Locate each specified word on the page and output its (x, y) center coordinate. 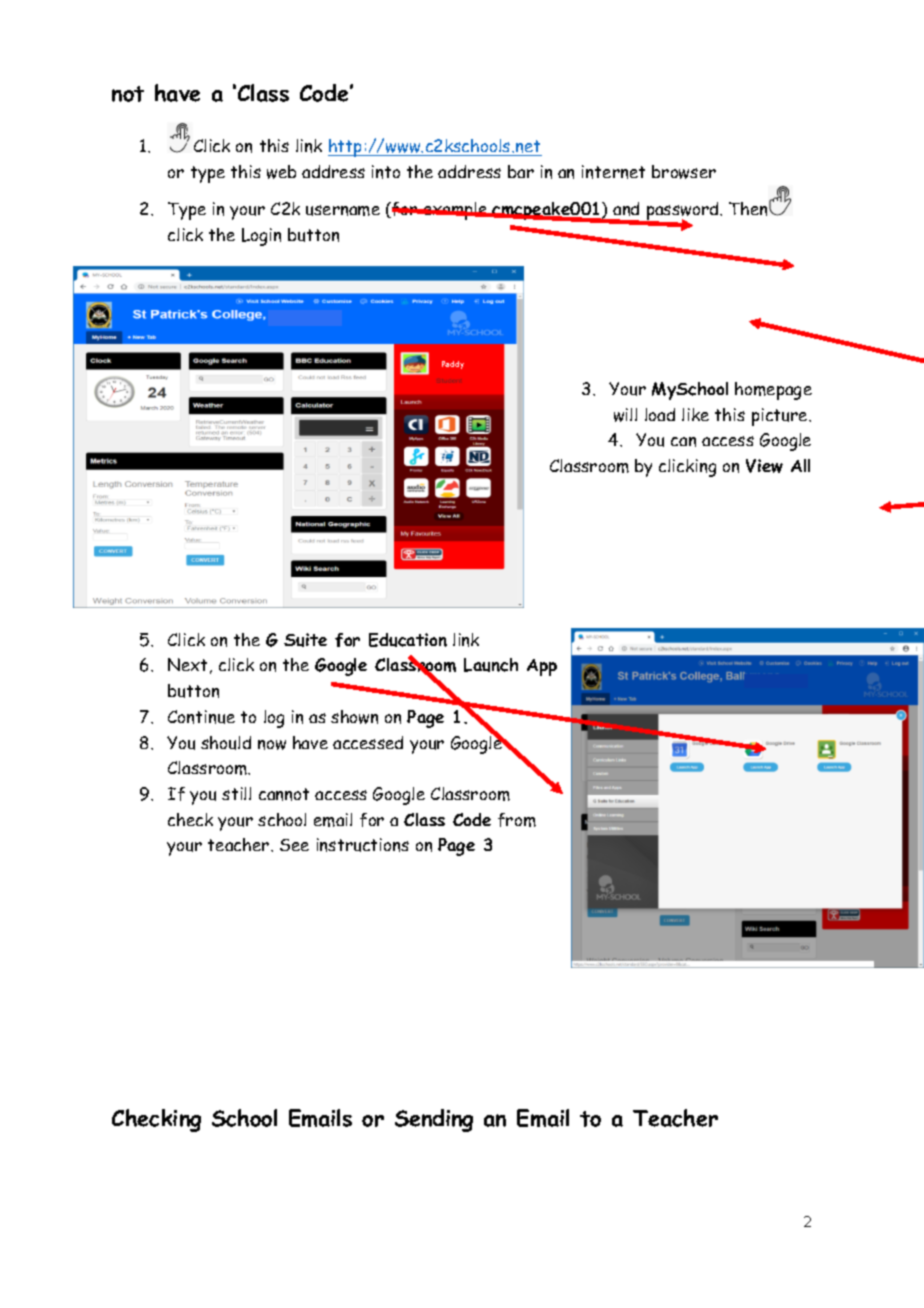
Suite (305, 640)
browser (684, 172)
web (281, 172)
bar (521, 171)
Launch (491, 665)
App (542, 667)
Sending (434, 1120)
